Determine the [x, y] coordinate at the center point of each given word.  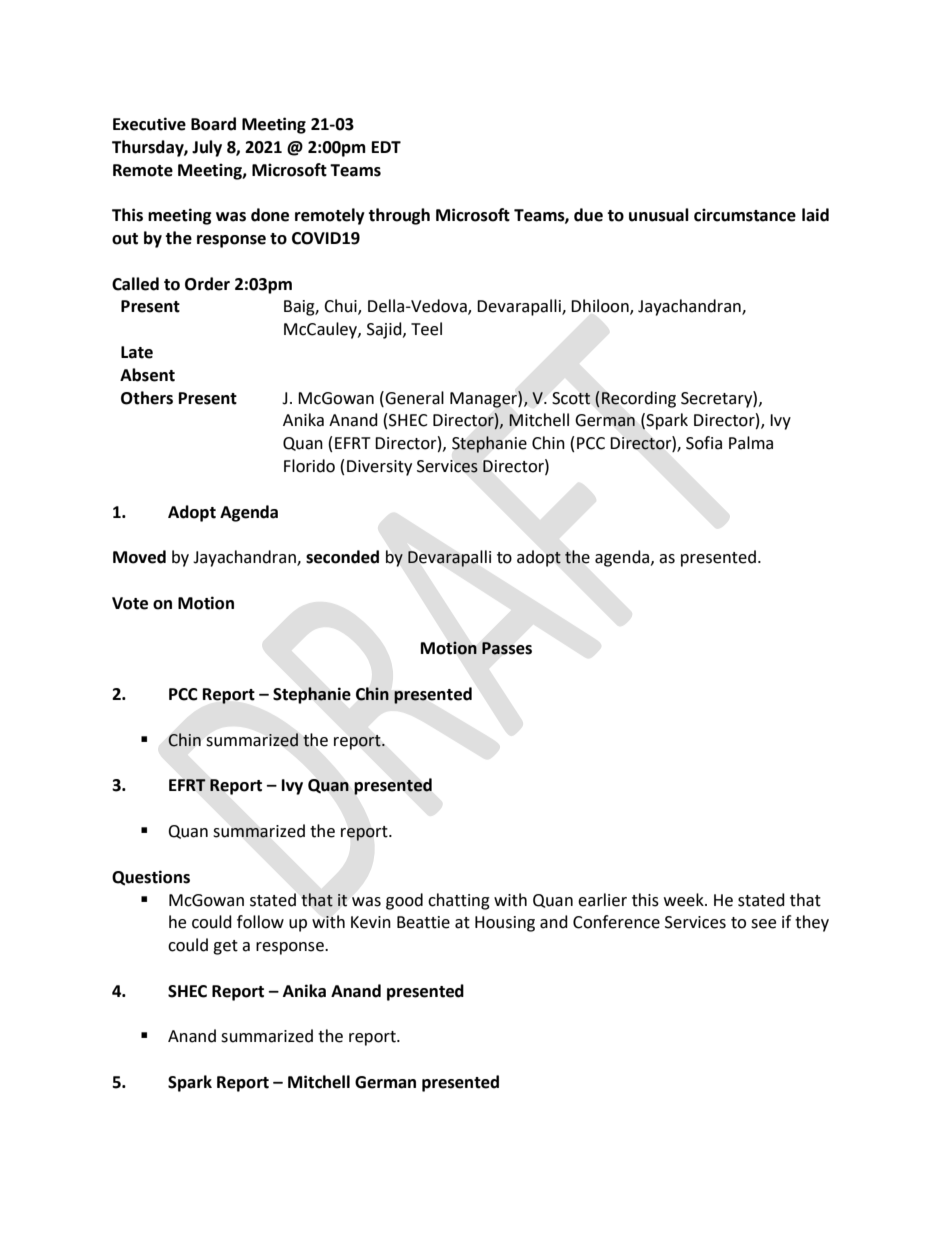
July [207, 148]
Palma [751, 443]
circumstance [745, 215]
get [225, 947]
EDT [386, 147]
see [763, 924]
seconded [342, 557]
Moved [139, 557]
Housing [505, 924]
